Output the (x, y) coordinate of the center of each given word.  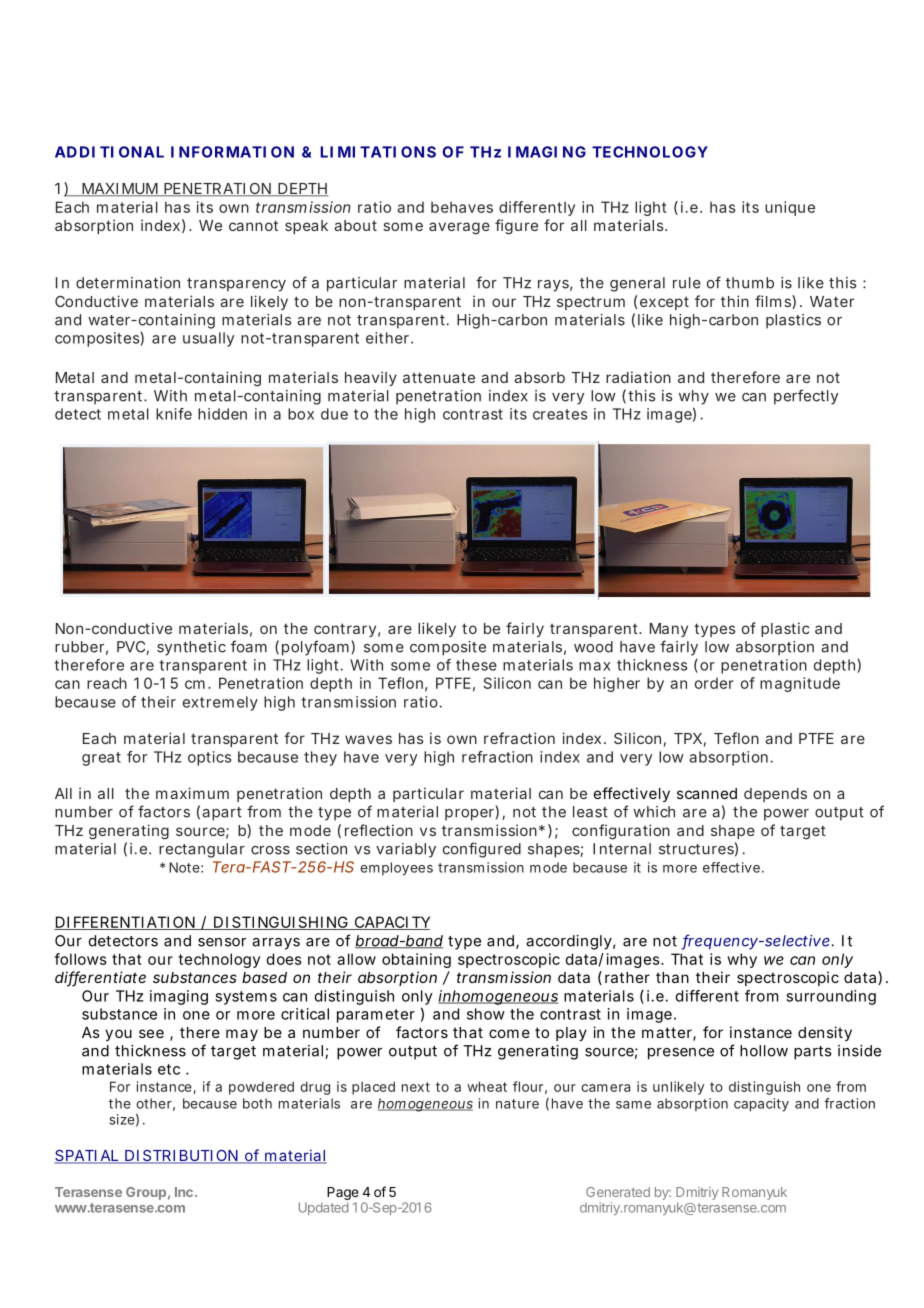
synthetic (191, 648)
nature (517, 1104)
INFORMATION (232, 152)
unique (790, 208)
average (459, 228)
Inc (184, 1192)
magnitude (800, 684)
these (476, 665)
